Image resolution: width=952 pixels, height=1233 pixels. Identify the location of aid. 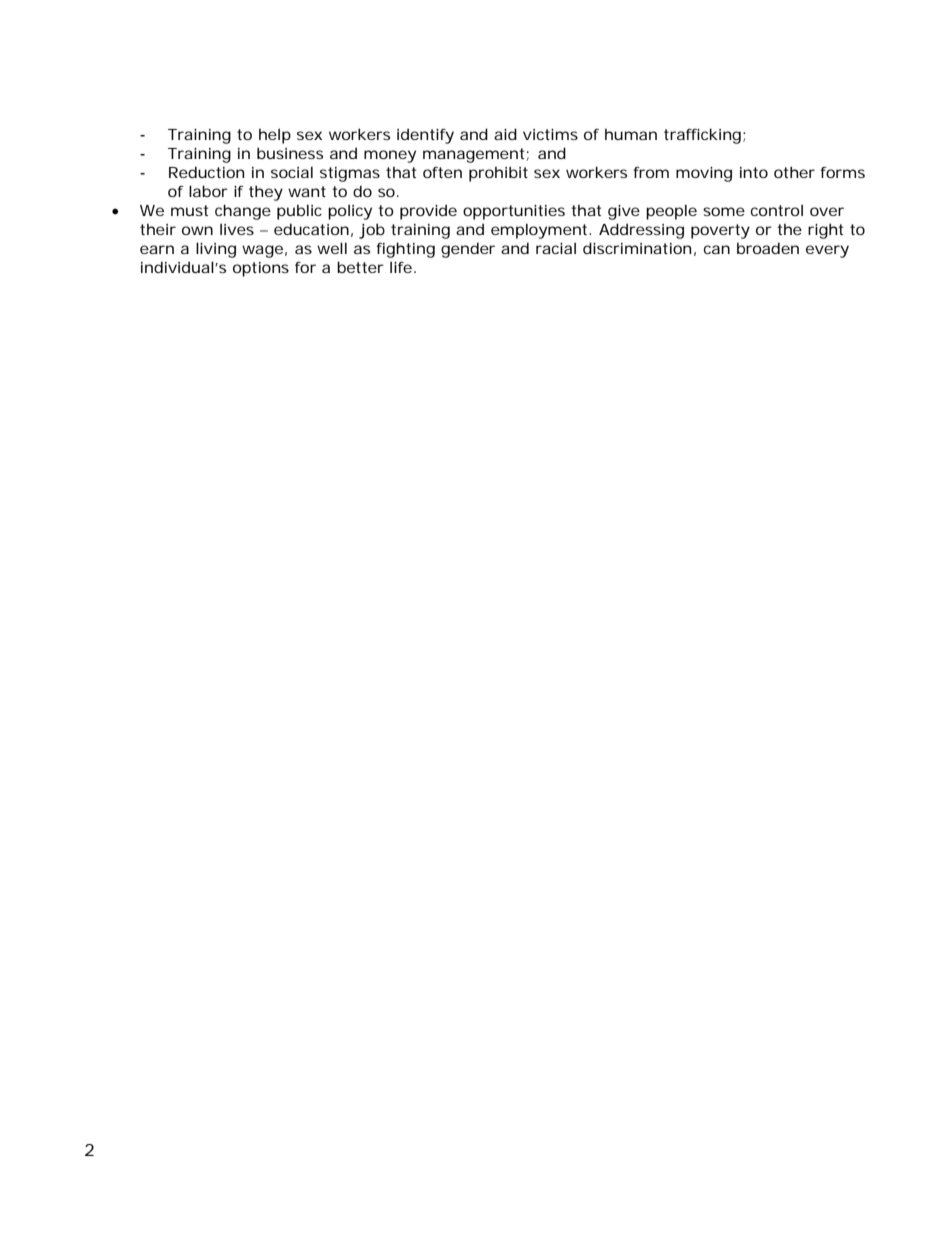
(505, 134).
